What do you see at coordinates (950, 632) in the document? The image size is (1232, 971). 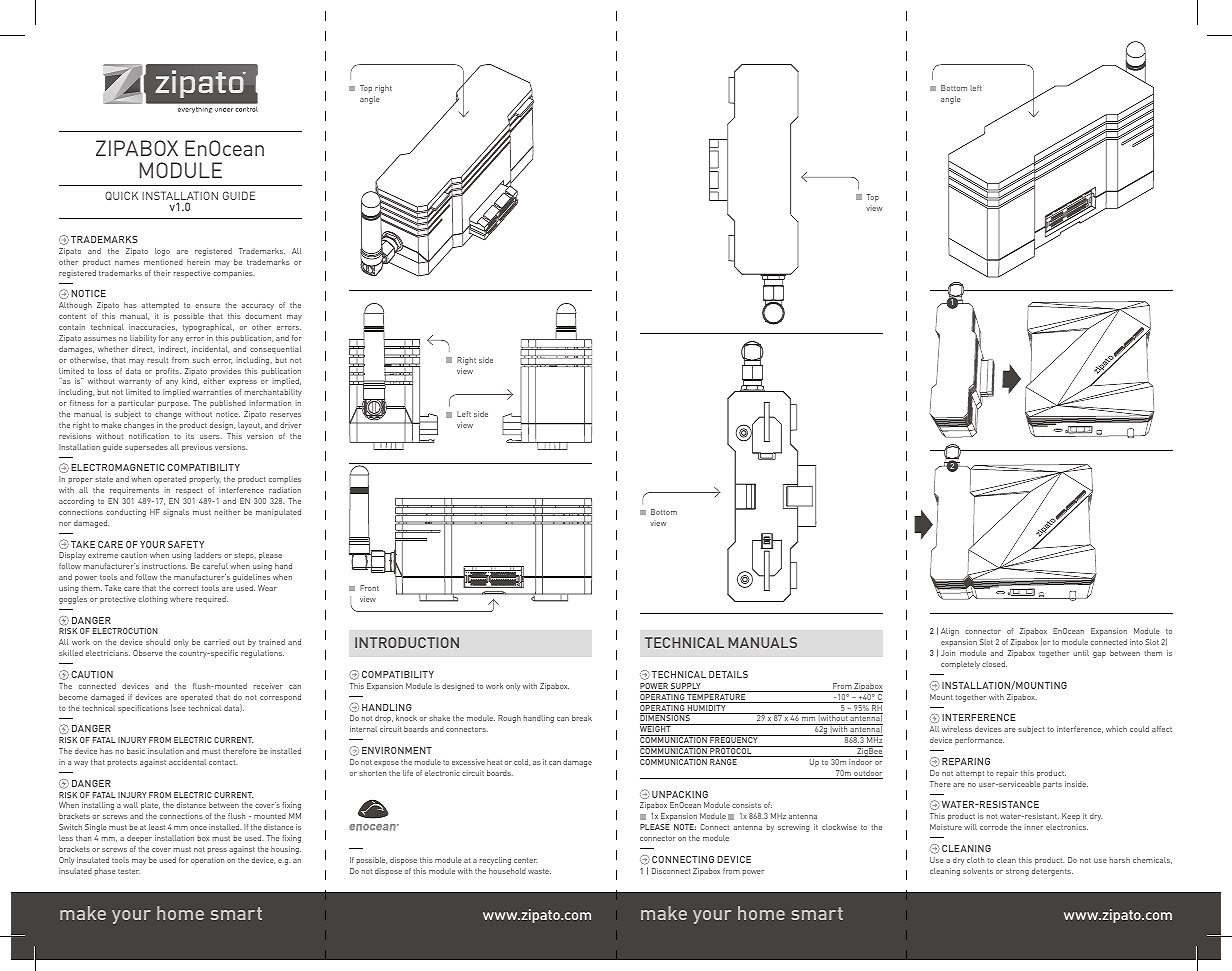 I see `Align` at bounding box center [950, 632].
